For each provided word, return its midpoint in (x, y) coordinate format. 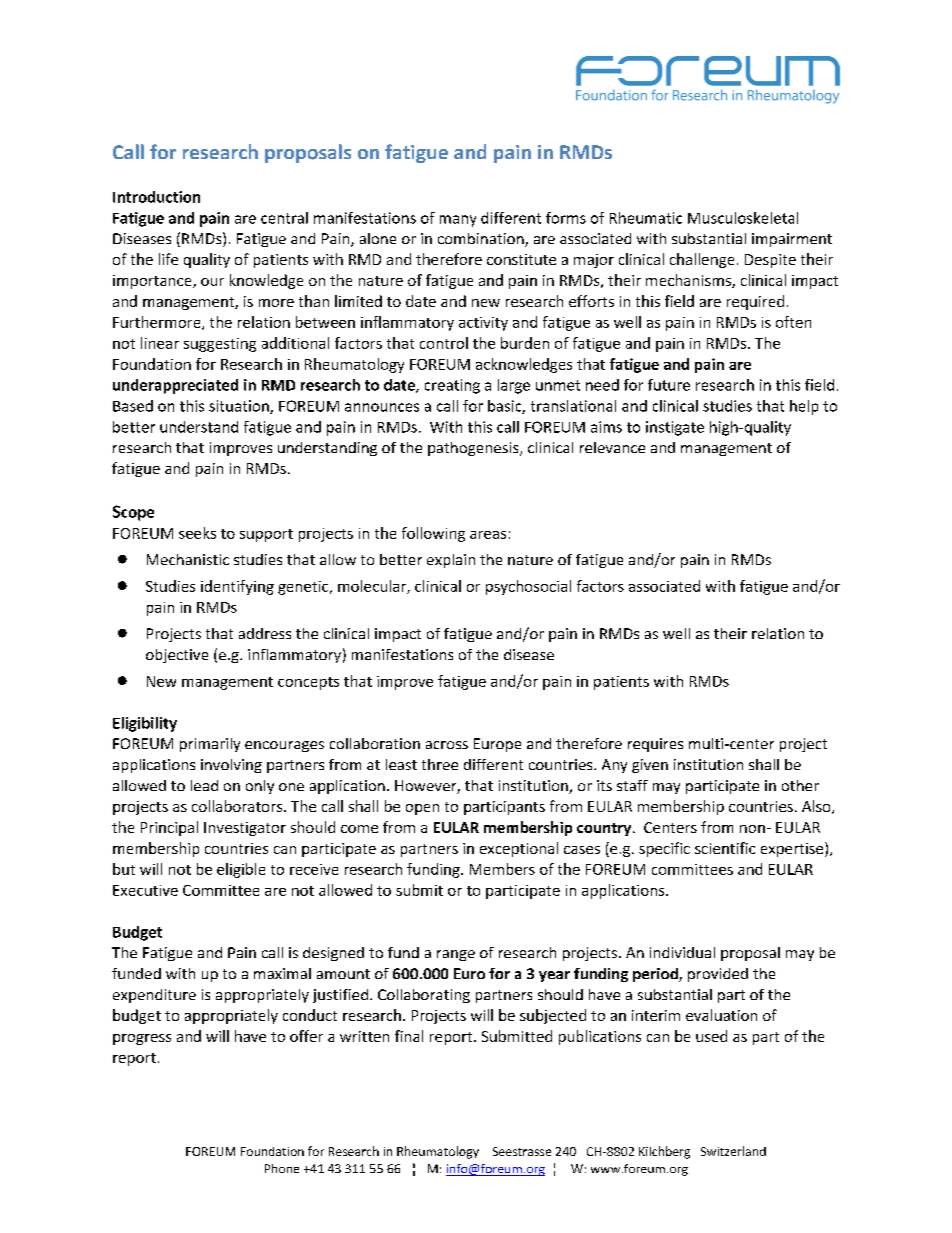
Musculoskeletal (743, 218)
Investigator (245, 829)
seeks (197, 533)
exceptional (519, 849)
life (168, 259)
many (458, 221)
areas (488, 535)
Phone (282, 1168)
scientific (725, 848)
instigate (675, 428)
